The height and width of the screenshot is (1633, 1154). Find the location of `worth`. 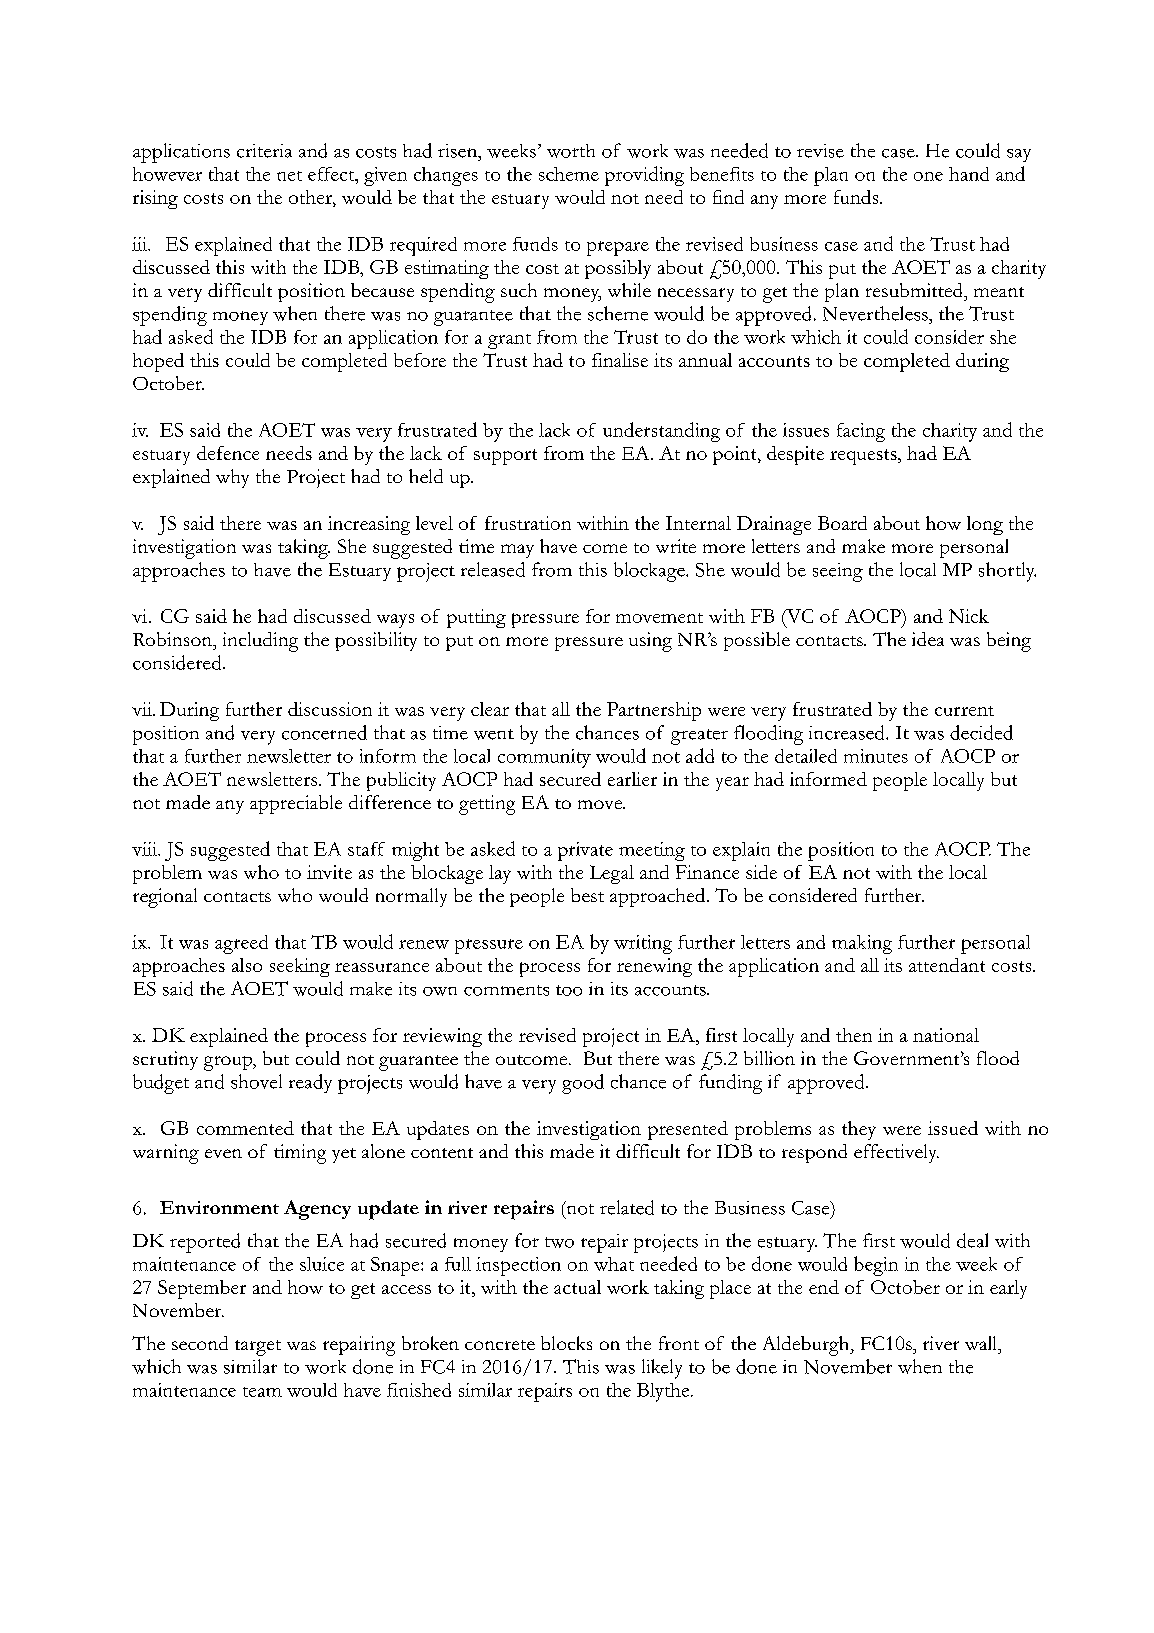

worth is located at coordinates (571, 151).
